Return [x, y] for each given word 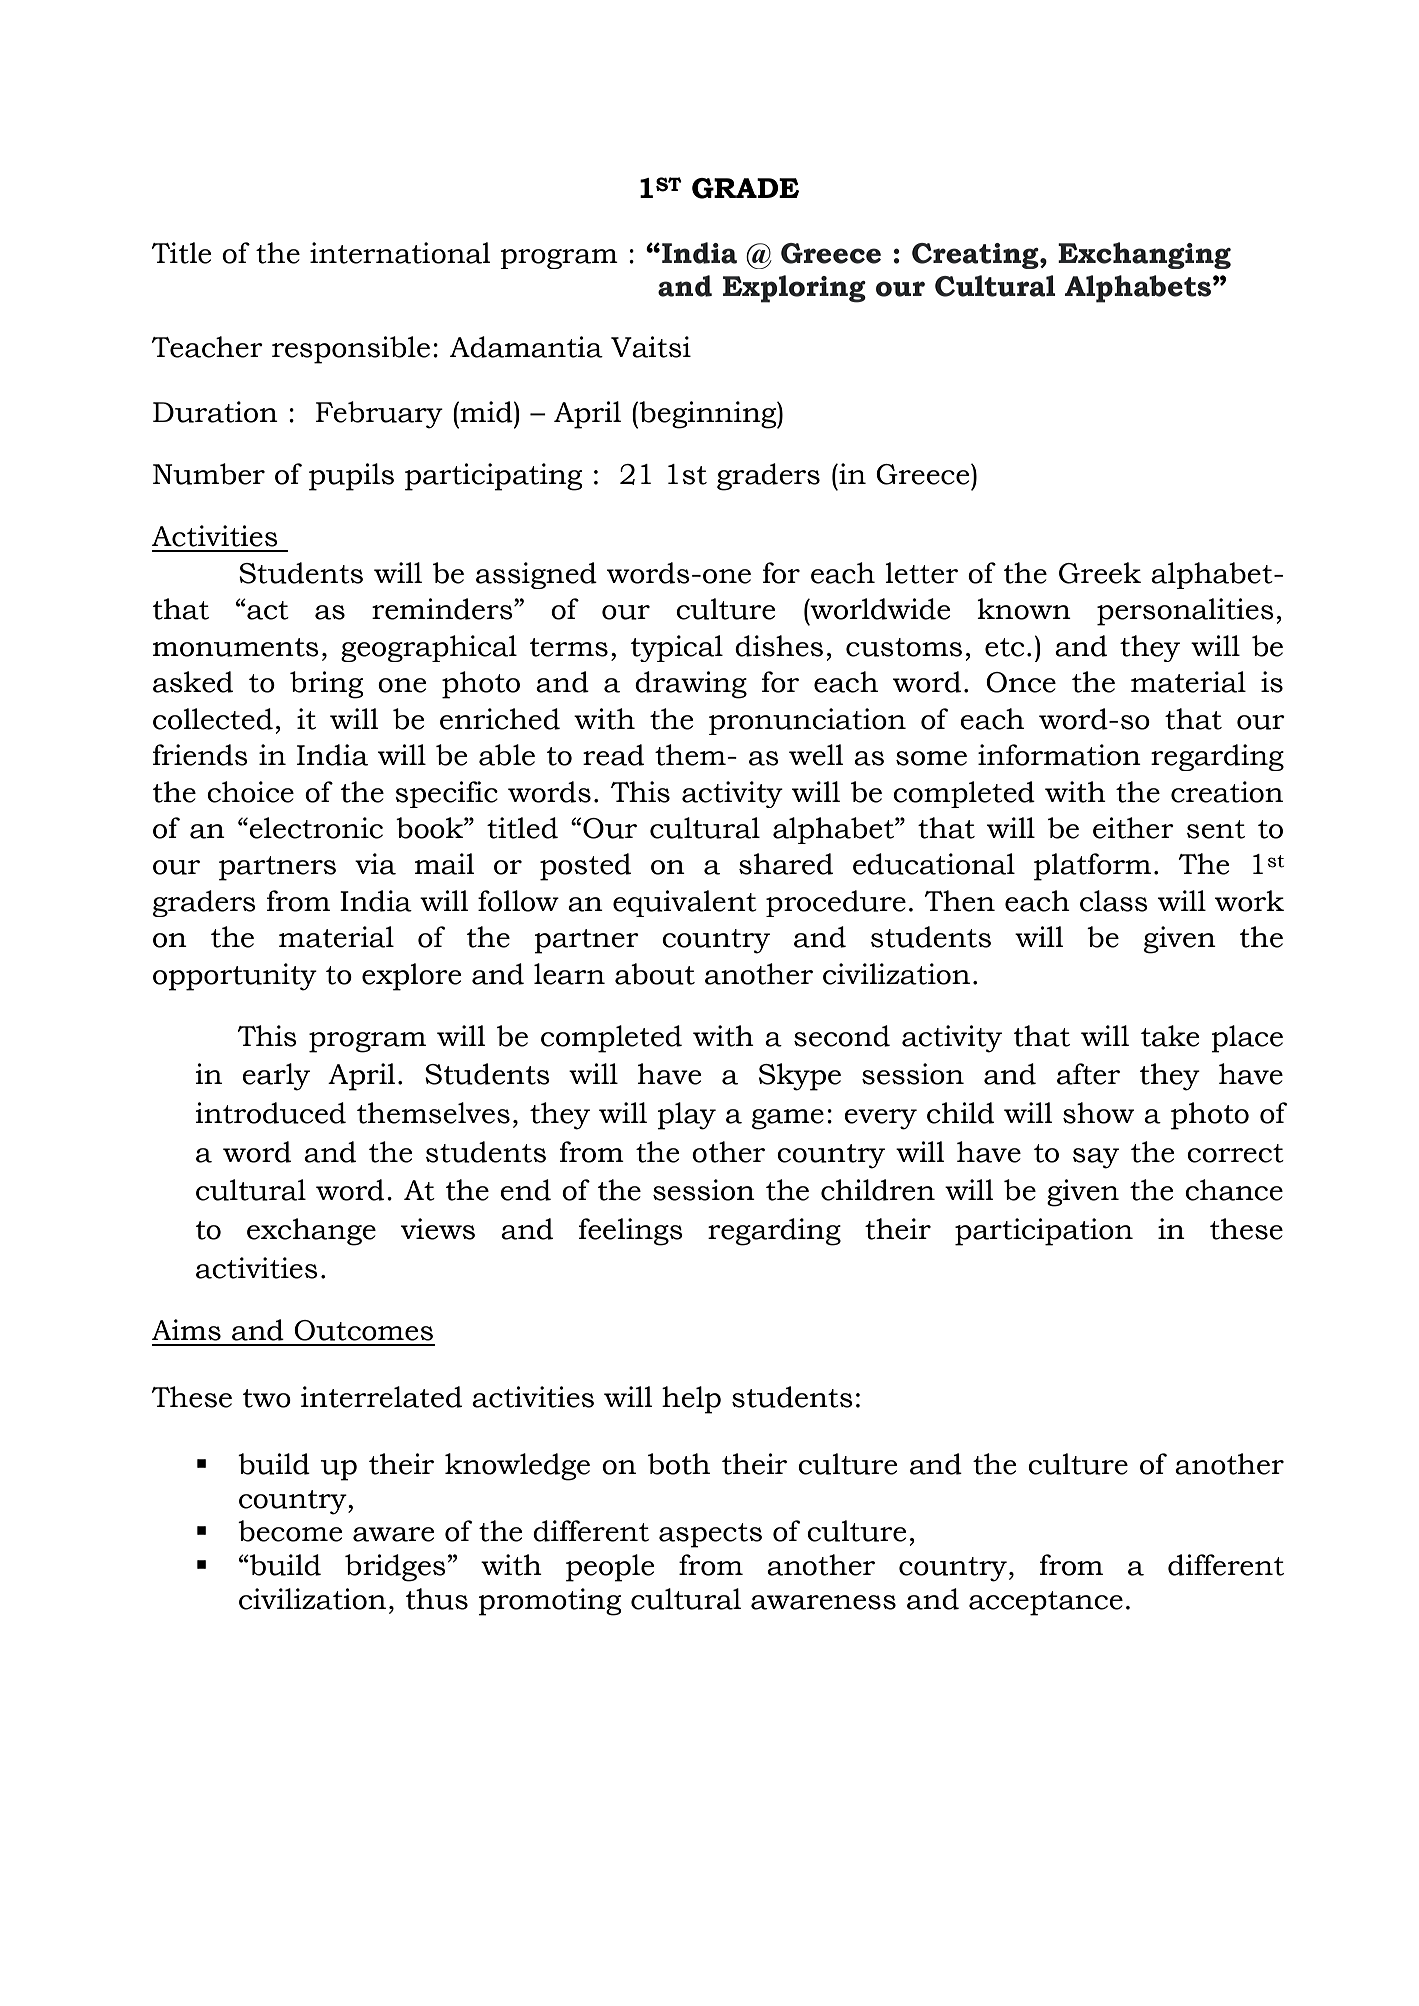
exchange [311, 1232]
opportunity [235, 977]
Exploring [794, 289]
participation [1044, 1232]
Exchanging [1144, 255]
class [1114, 901]
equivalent [685, 903]
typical [677, 648]
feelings [631, 1232]
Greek [1100, 573]
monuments [236, 647]
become [290, 1531]
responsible [351, 350]
